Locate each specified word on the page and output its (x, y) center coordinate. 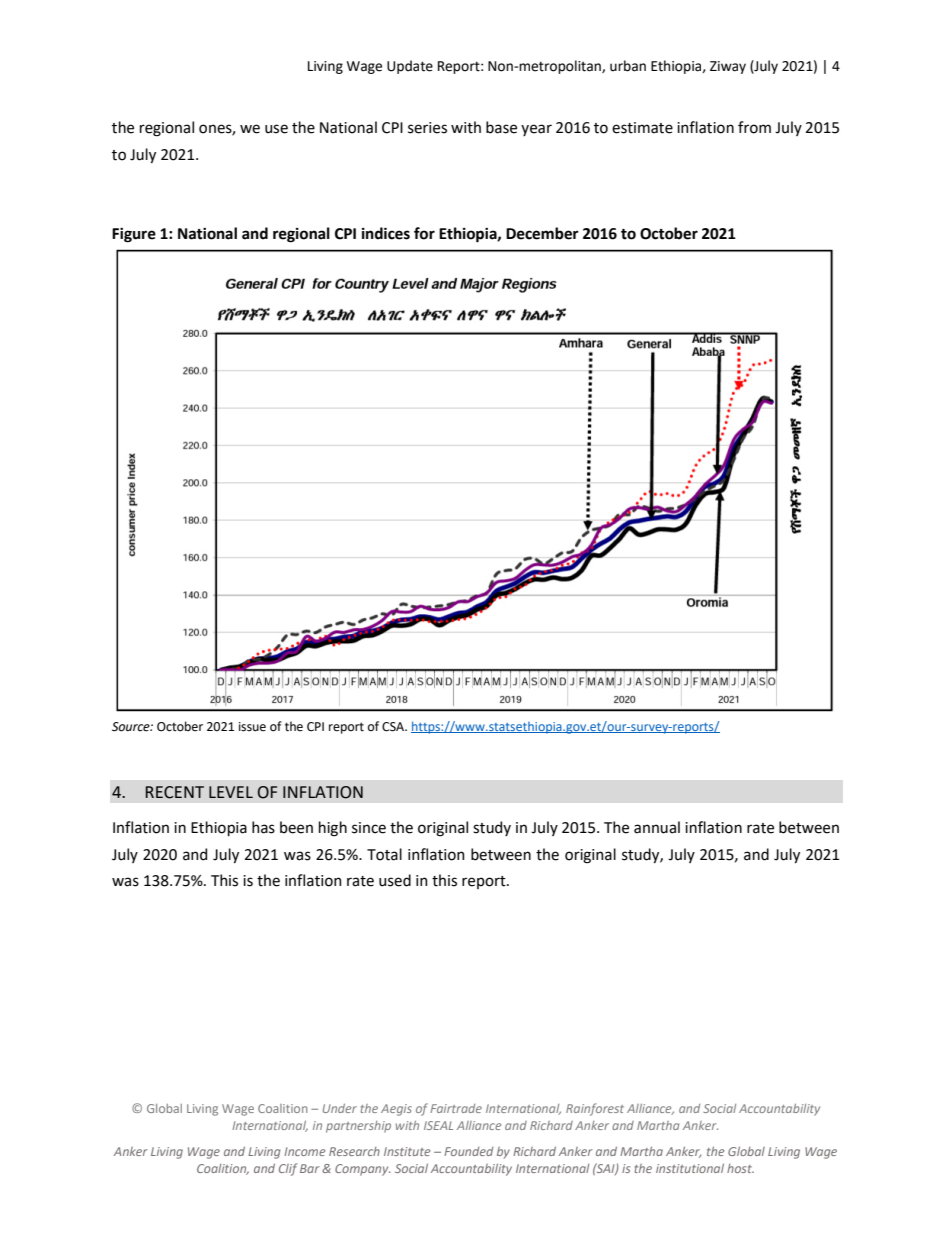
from (754, 127)
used (395, 880)
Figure (134, 235)
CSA (394, 727)
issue (252, 727)
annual (657, 827)
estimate (642, 128)
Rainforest (595, 1109)
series (427, 128)
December (542, 233)
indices (386, 233)
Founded (468, 1151)
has (263, 827)
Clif (288, 1169)
